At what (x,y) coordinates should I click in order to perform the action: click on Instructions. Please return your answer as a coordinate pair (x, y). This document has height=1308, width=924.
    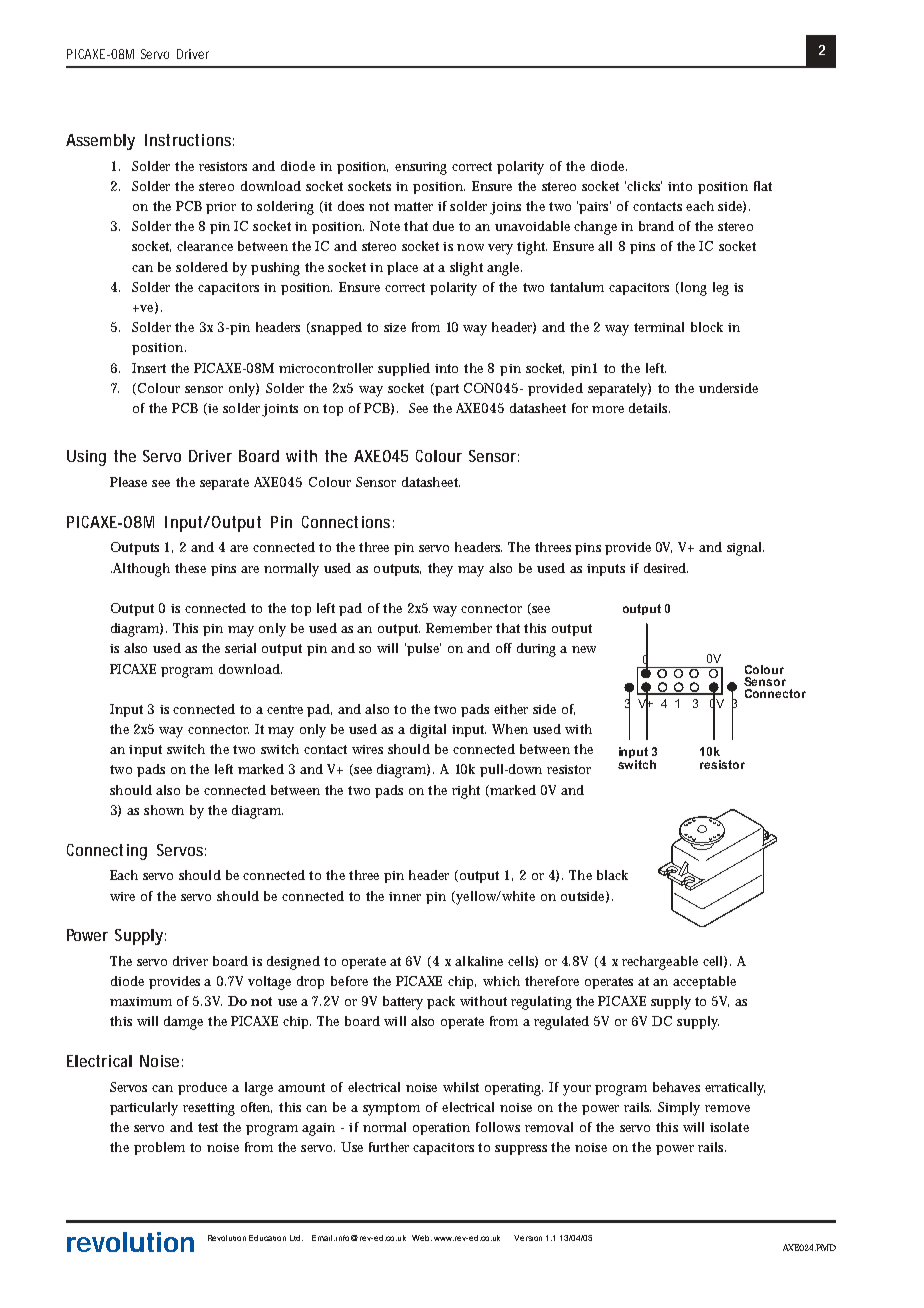
    Looking at the image, I should click on (189, 140).
